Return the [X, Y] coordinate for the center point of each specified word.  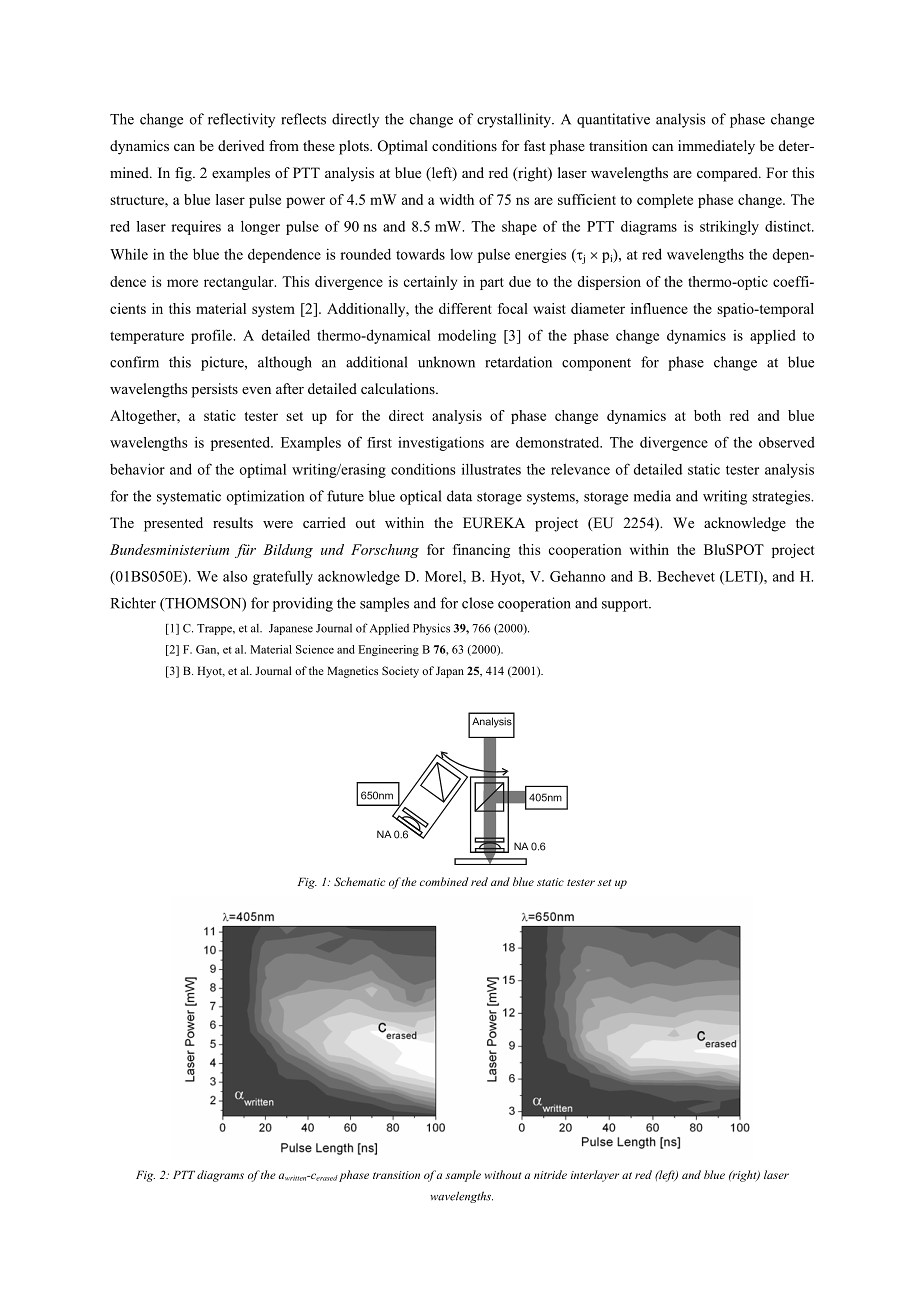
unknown [446, 362]
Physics [431, 629]
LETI [741, 577]
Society [400, 672]
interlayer [595, 1176]
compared [728, 174]
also [235, 576]
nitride [550, 1174]
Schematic [359, 881]
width [457, 199]
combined [444, 881]
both [707, 415]
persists [215, 390]
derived [241, 145]
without [503, 1174]
